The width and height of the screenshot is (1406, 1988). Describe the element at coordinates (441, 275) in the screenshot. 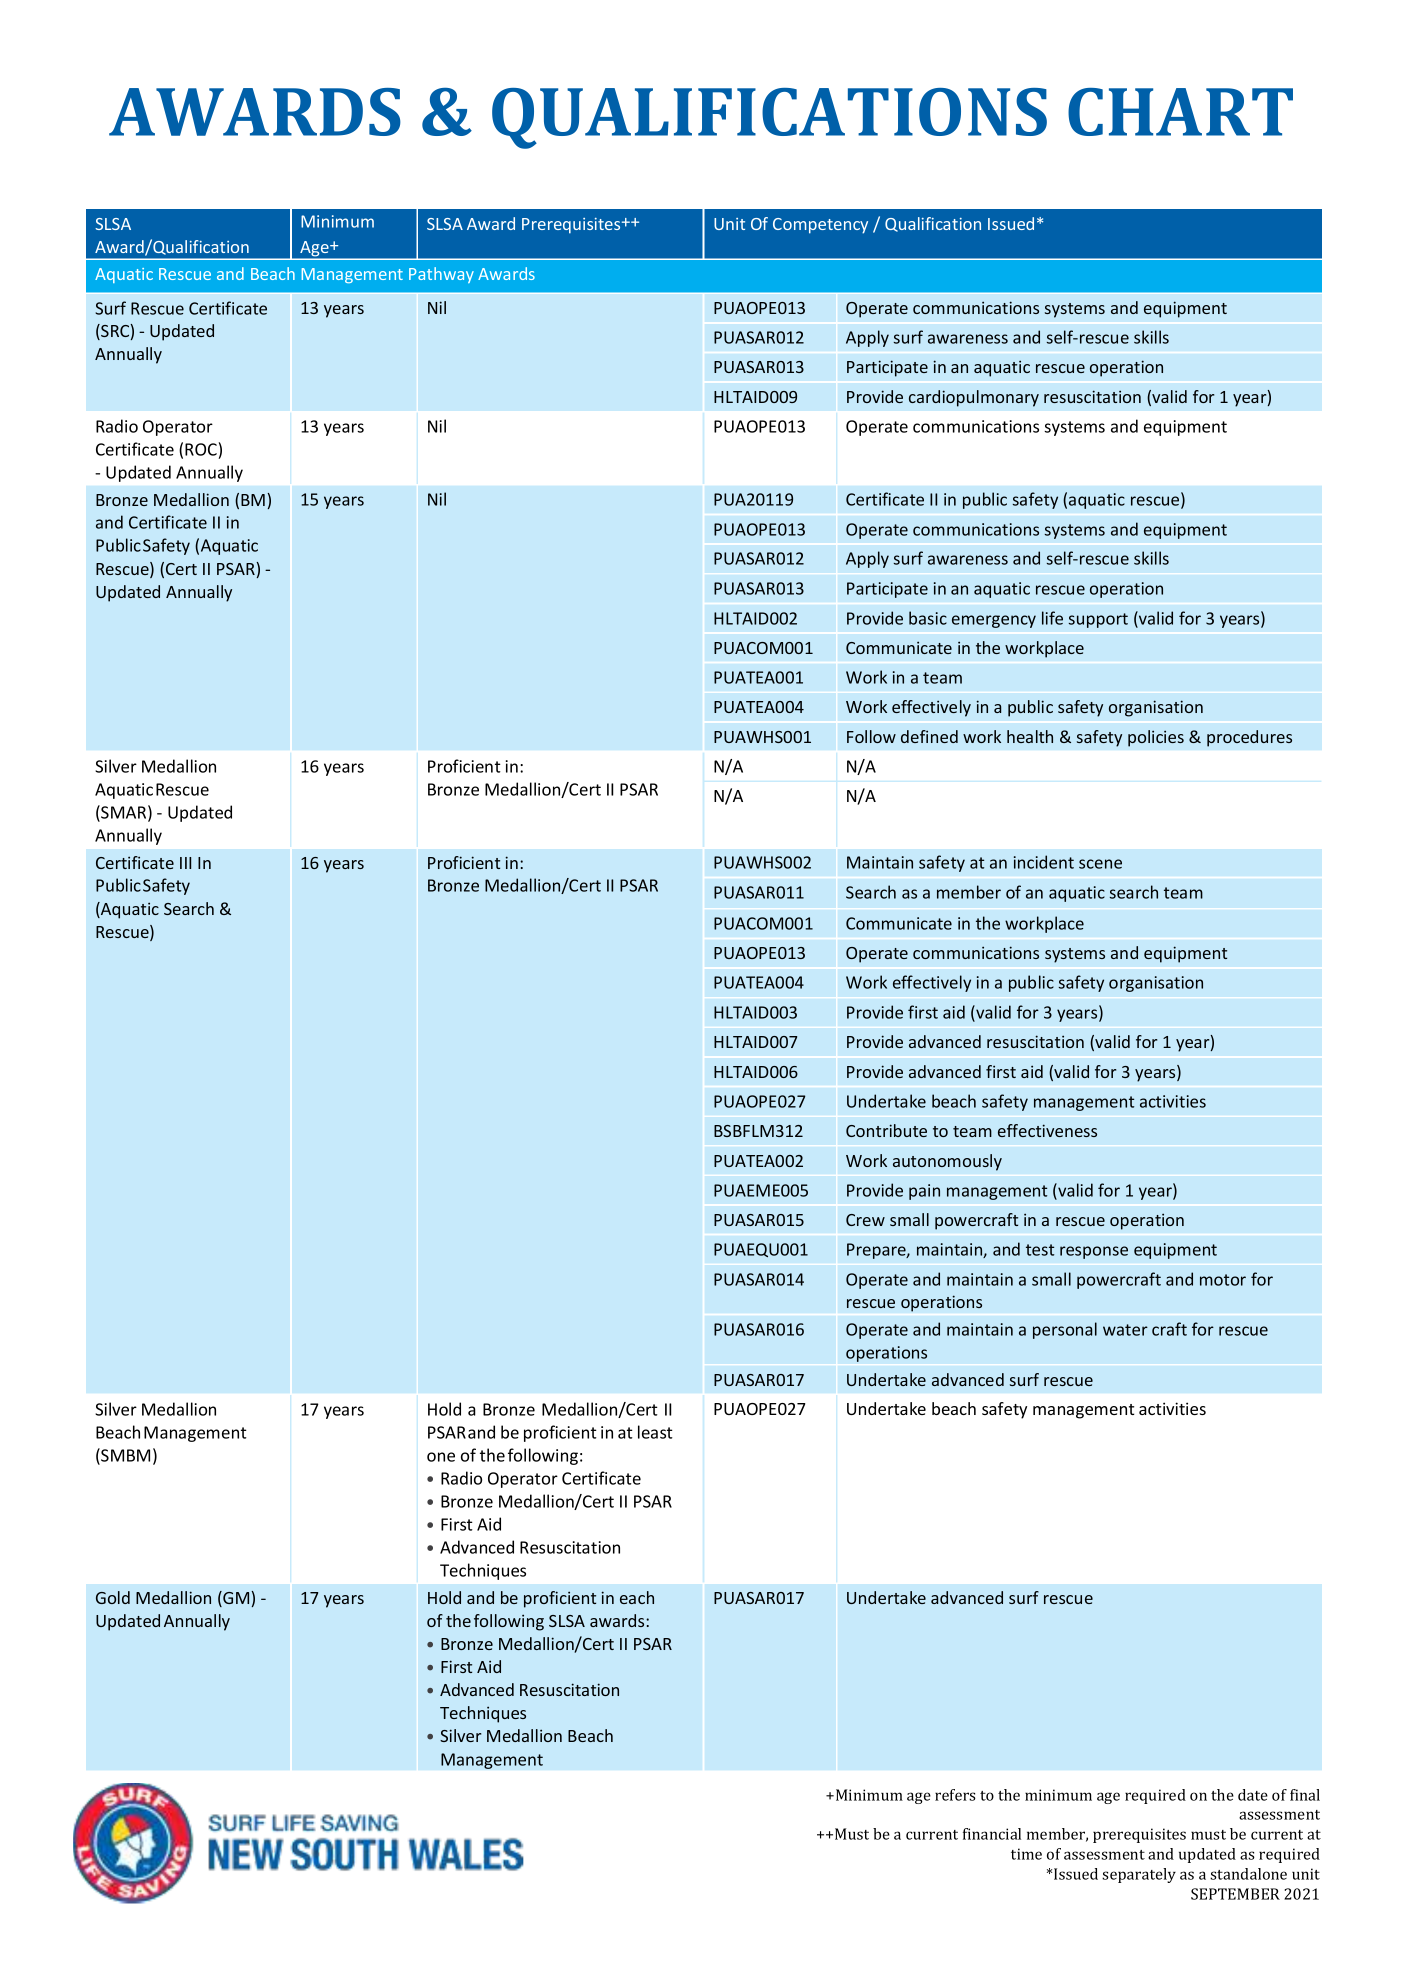

I see `Pathway` at that location.
